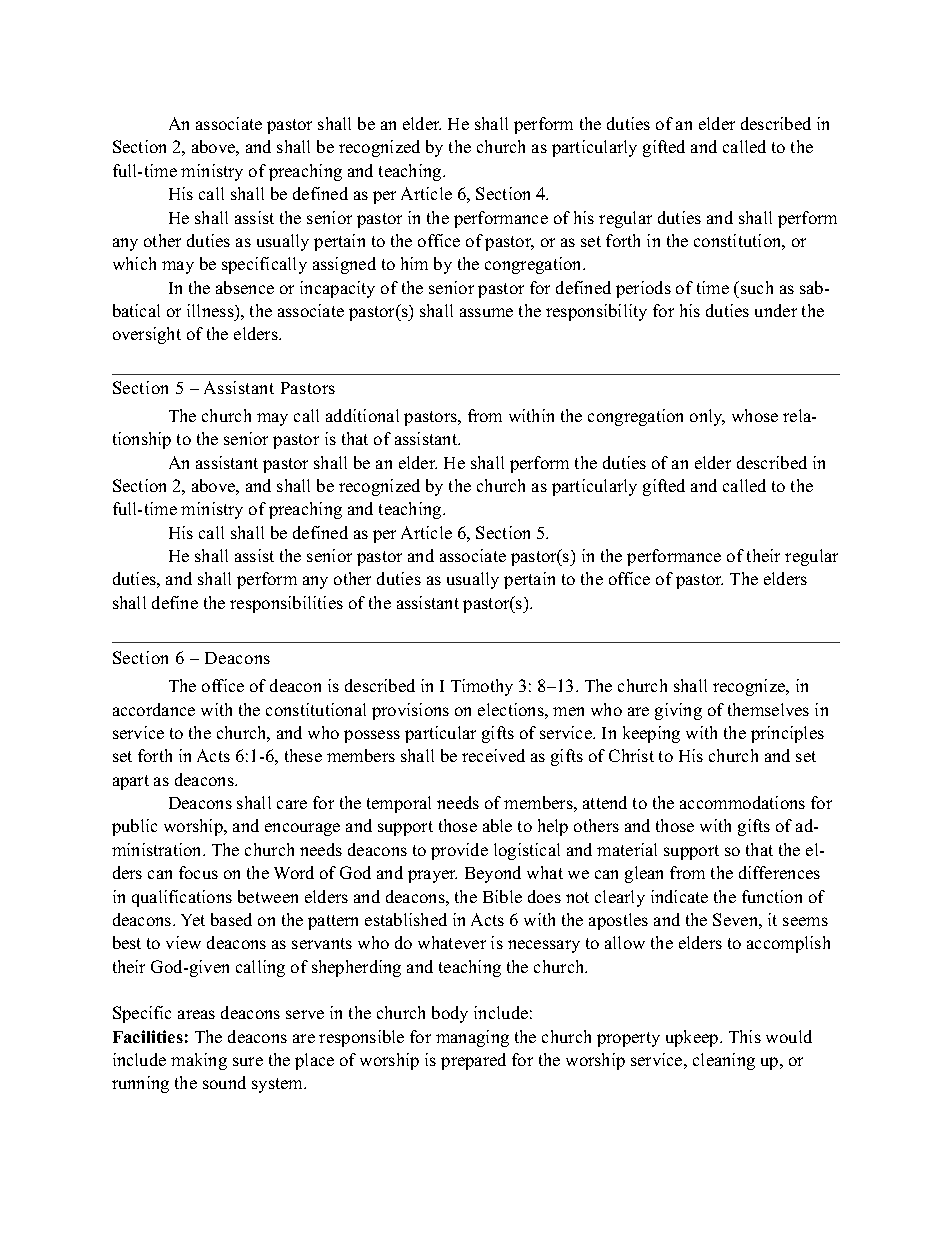 The image size is (952, 1233). What do you see at coordinates (245, 287) in the screenshot?
I see `absence` at bounding box center [245, 287].
